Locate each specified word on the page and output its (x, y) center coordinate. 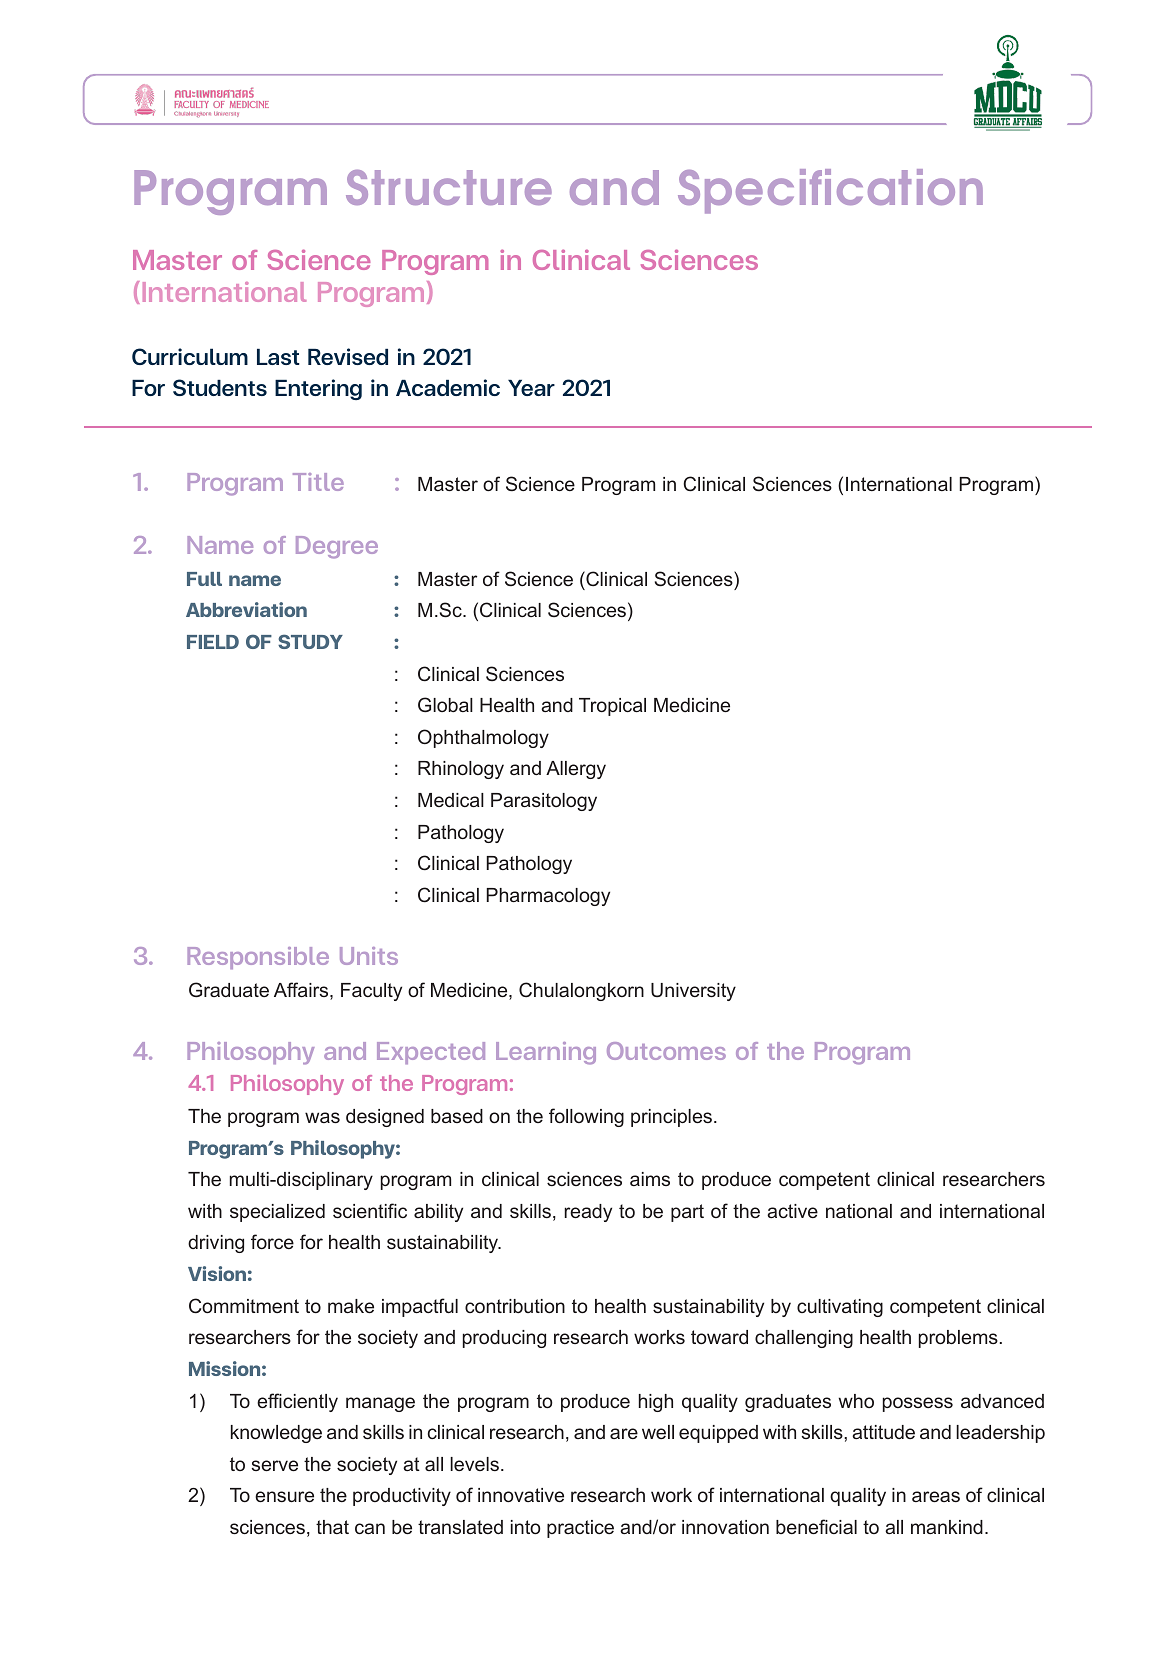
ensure (284, 1496)
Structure (449, 187)
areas (936, 1496)
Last (278, 357)
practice (580, 1529)
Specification (830, 191)
